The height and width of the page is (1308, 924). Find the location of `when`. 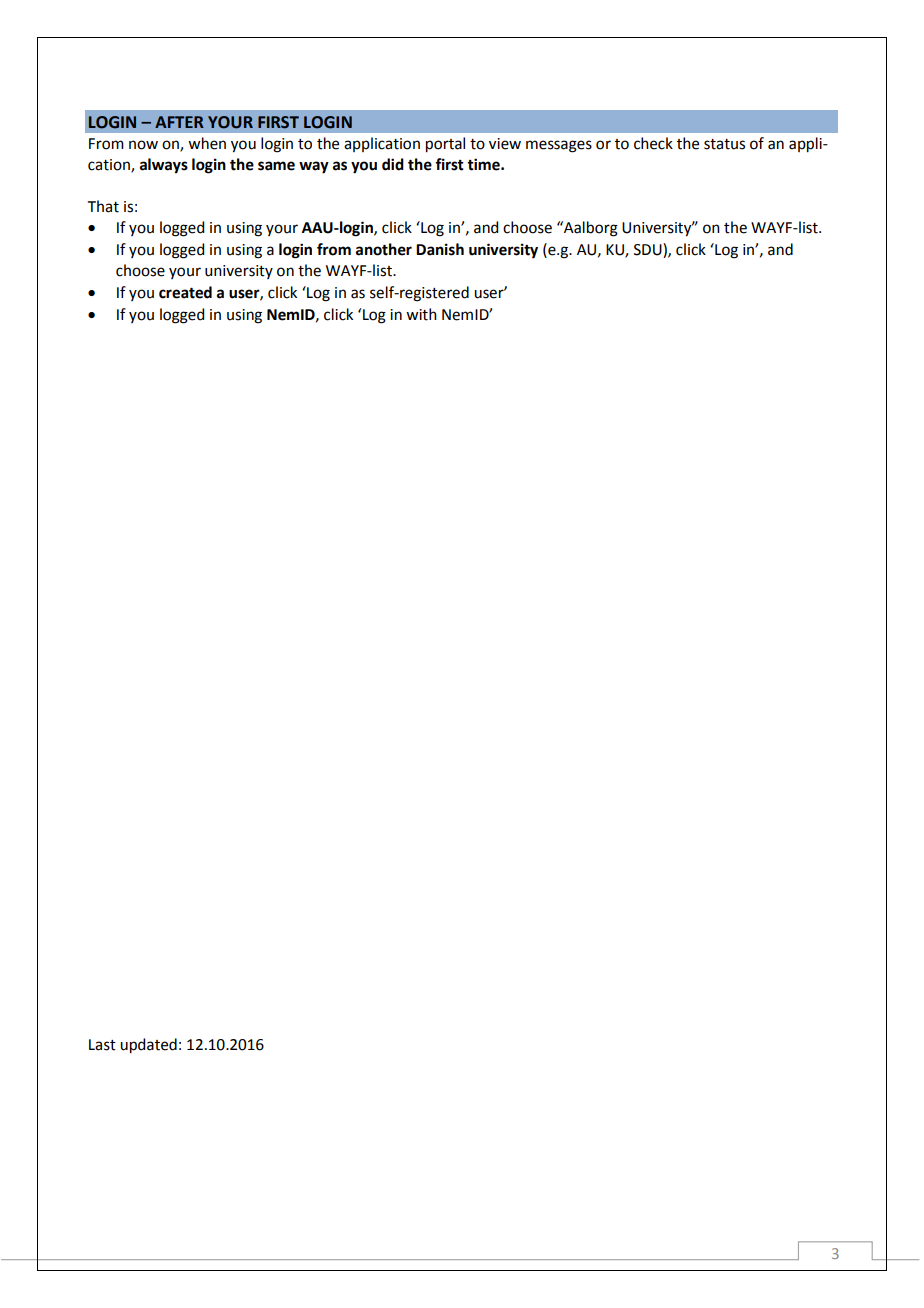

when is located at coordinates (207, 143).
